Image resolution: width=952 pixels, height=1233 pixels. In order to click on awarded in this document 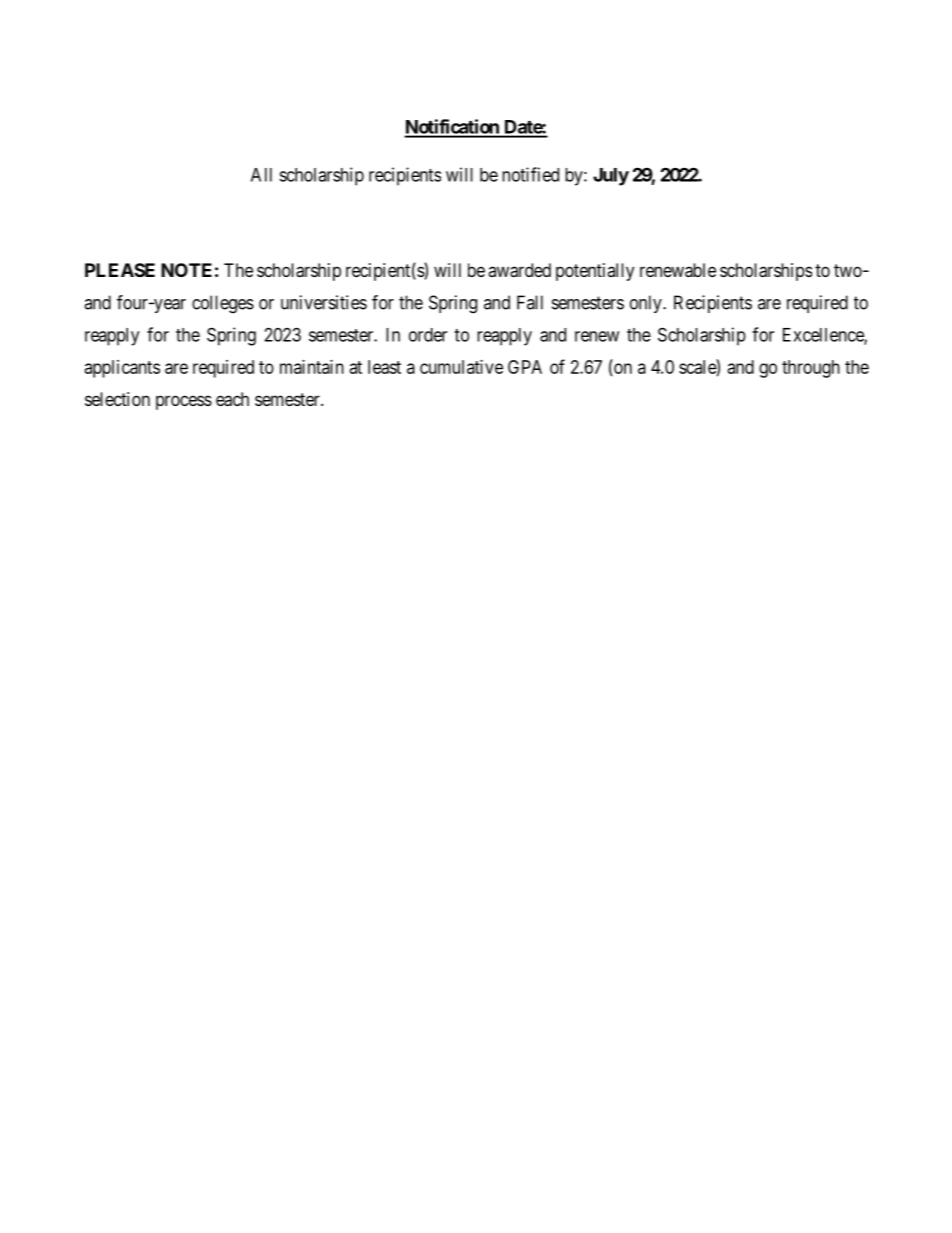, I will do `click(519, 270)`.
